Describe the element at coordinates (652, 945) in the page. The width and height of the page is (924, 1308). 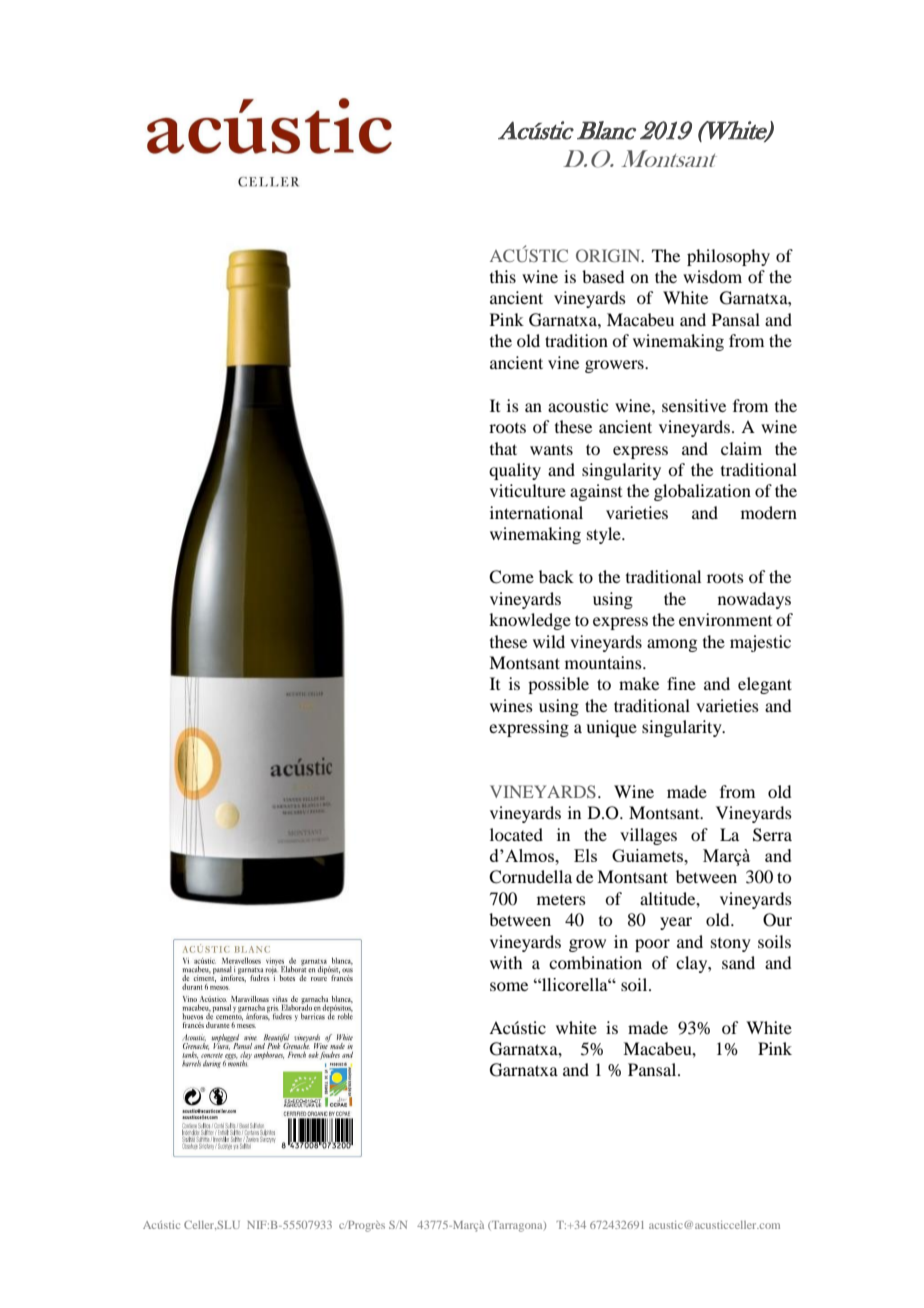
I see `poor` at that location.
